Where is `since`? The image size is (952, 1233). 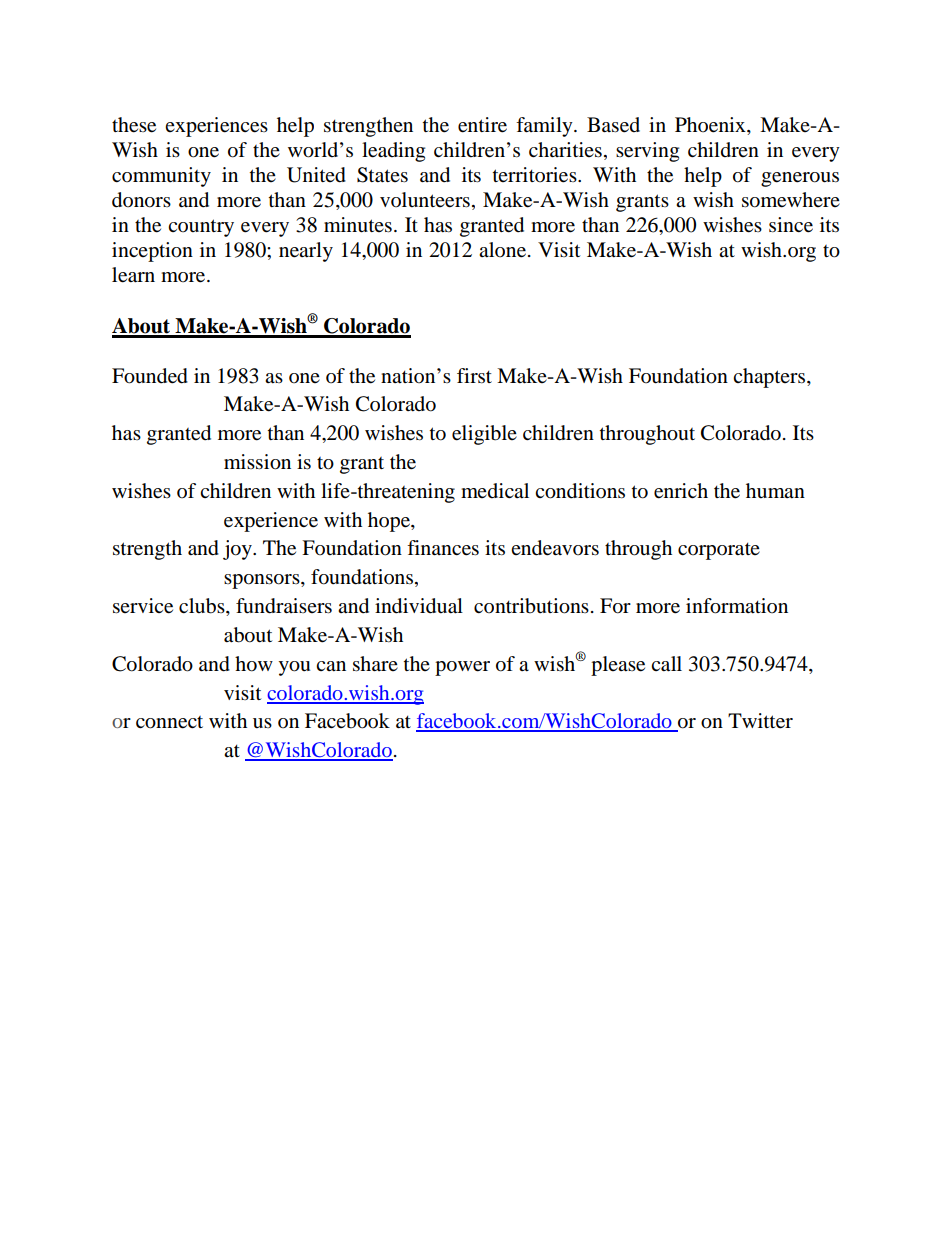
since is located at coordinates (791, 225).
